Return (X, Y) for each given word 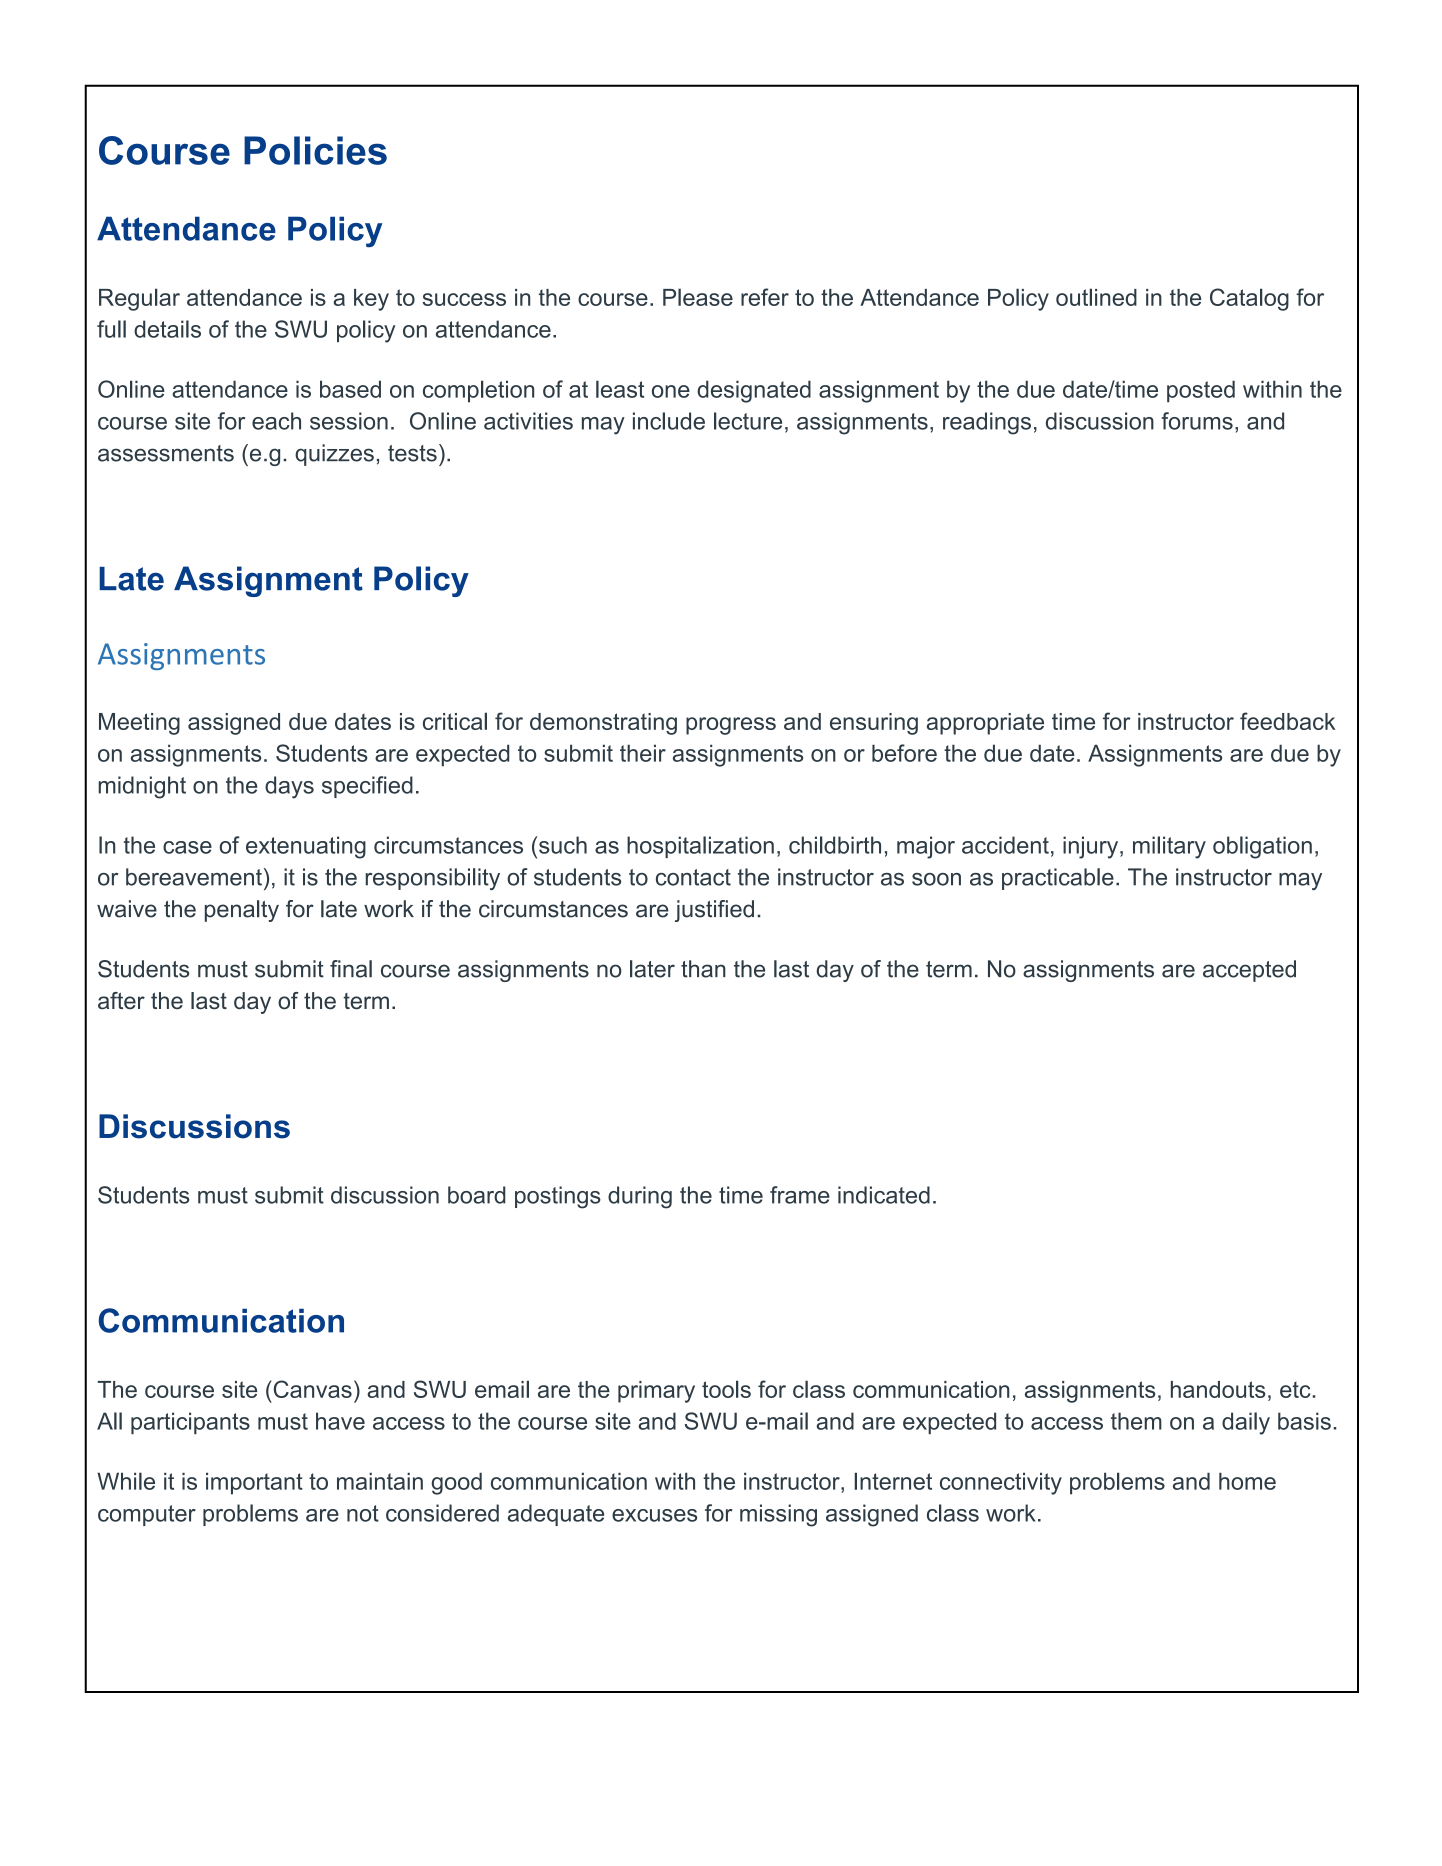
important (254, 1484)
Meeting (139, 724)
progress (731, 726)
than (703, 969)
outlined (1096, 297)
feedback (1288, 721)
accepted (1249, 971)
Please (698, 297)
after (121, 1001)
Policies (315, 150)
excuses (654, 1515)
